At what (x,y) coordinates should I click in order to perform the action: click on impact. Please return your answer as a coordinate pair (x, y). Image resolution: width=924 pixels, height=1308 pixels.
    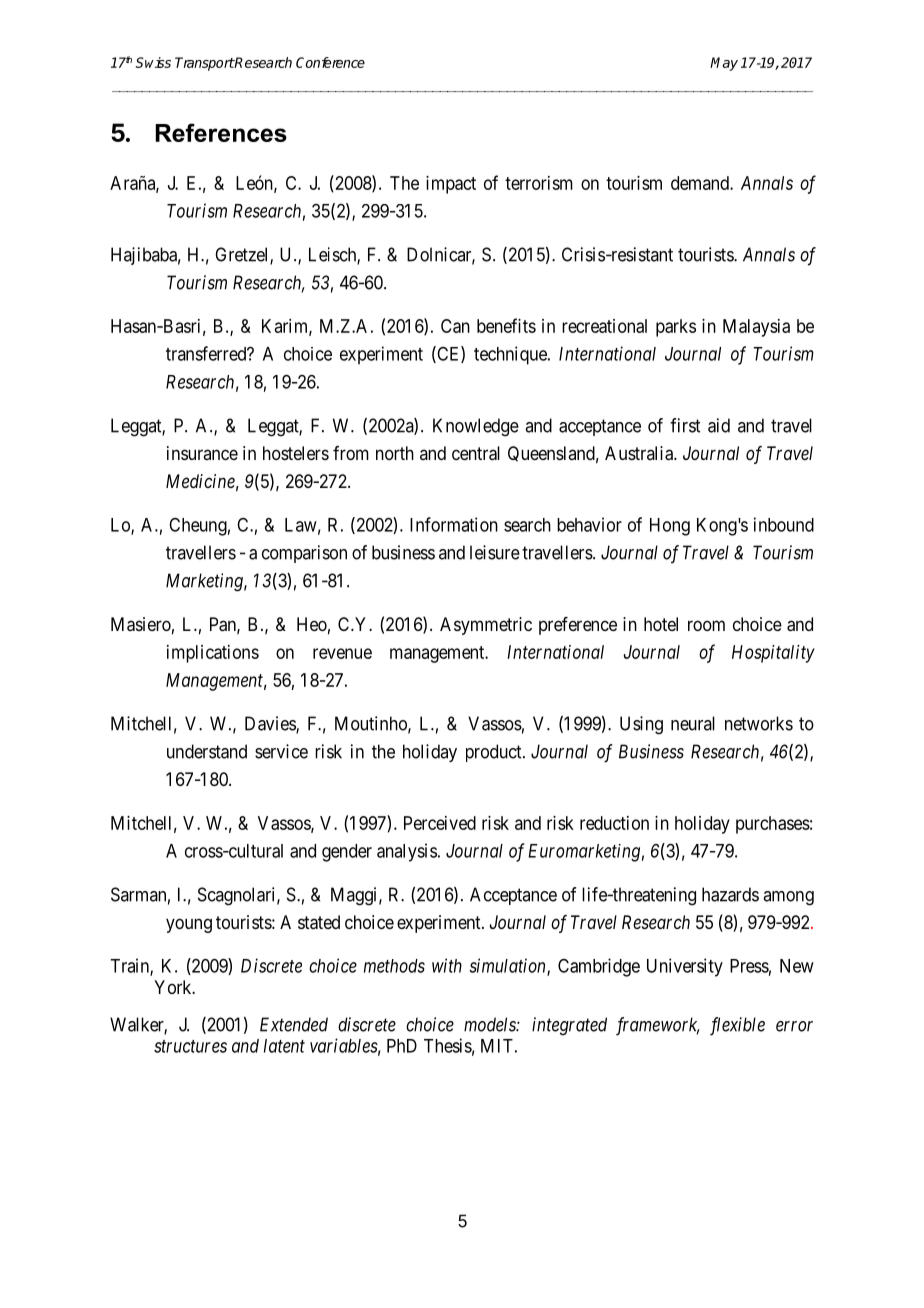
    Looking at the image, I should click on (451, 185).
